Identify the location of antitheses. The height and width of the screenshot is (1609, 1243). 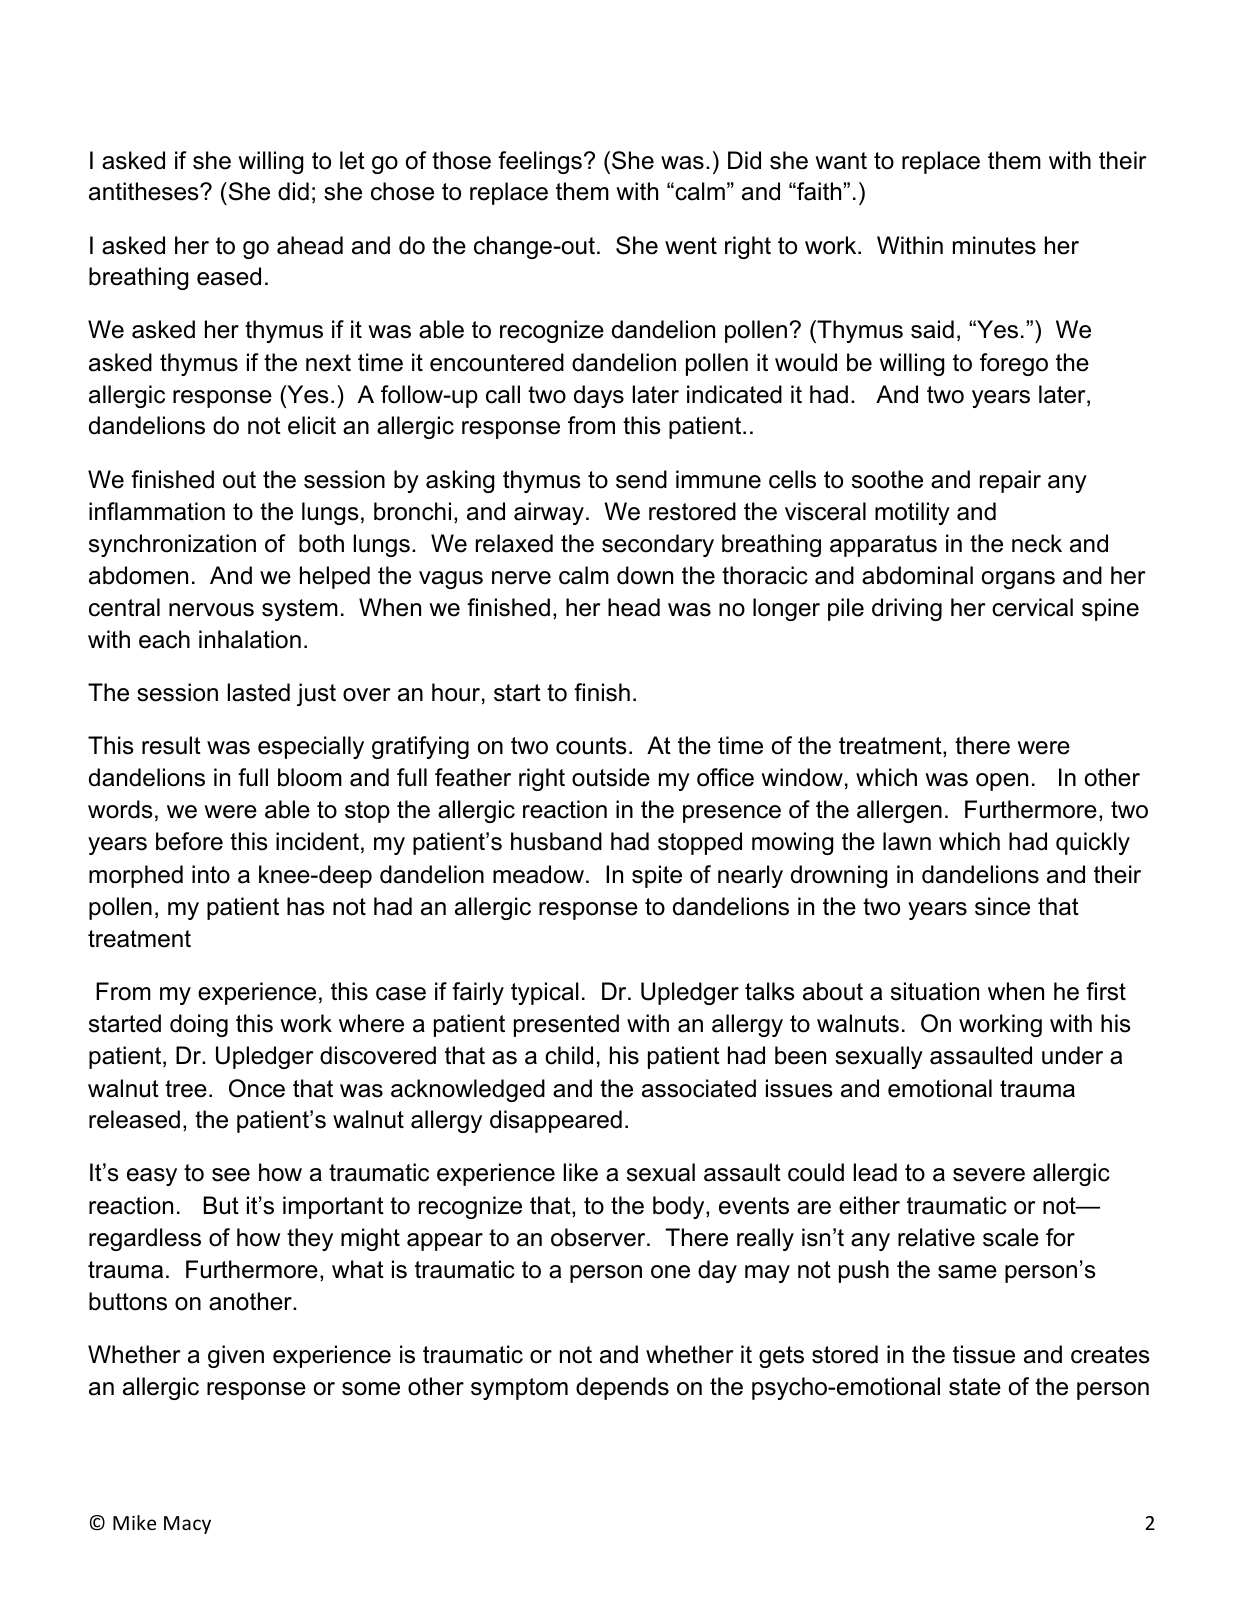
(145, 191).
